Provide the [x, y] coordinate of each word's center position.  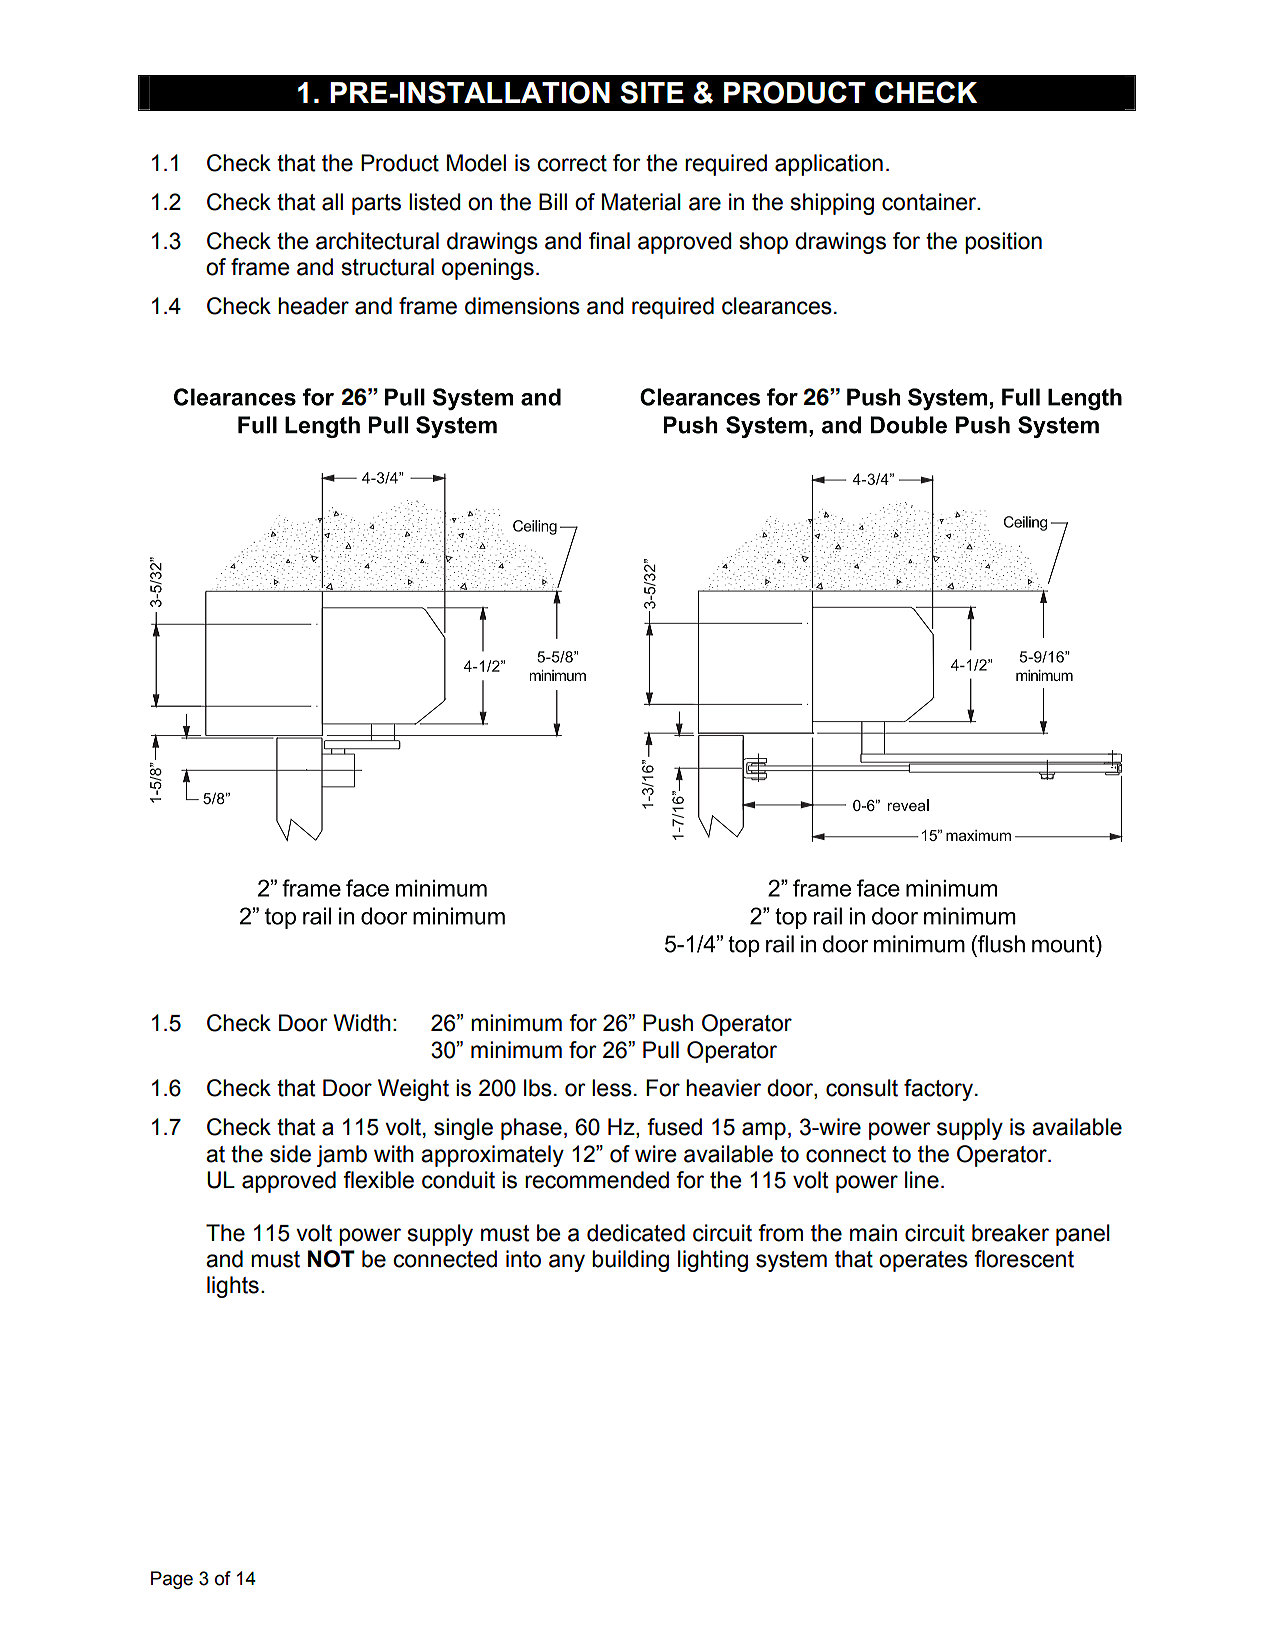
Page [172, 1580]
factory [940, 1090]
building [630, 1261]
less [612, 1088]
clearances [777, 306]
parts [376, 204]
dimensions [522, 306]
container [930, 202]
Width [362, 1023]
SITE [652, 92]
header [313, 306]
